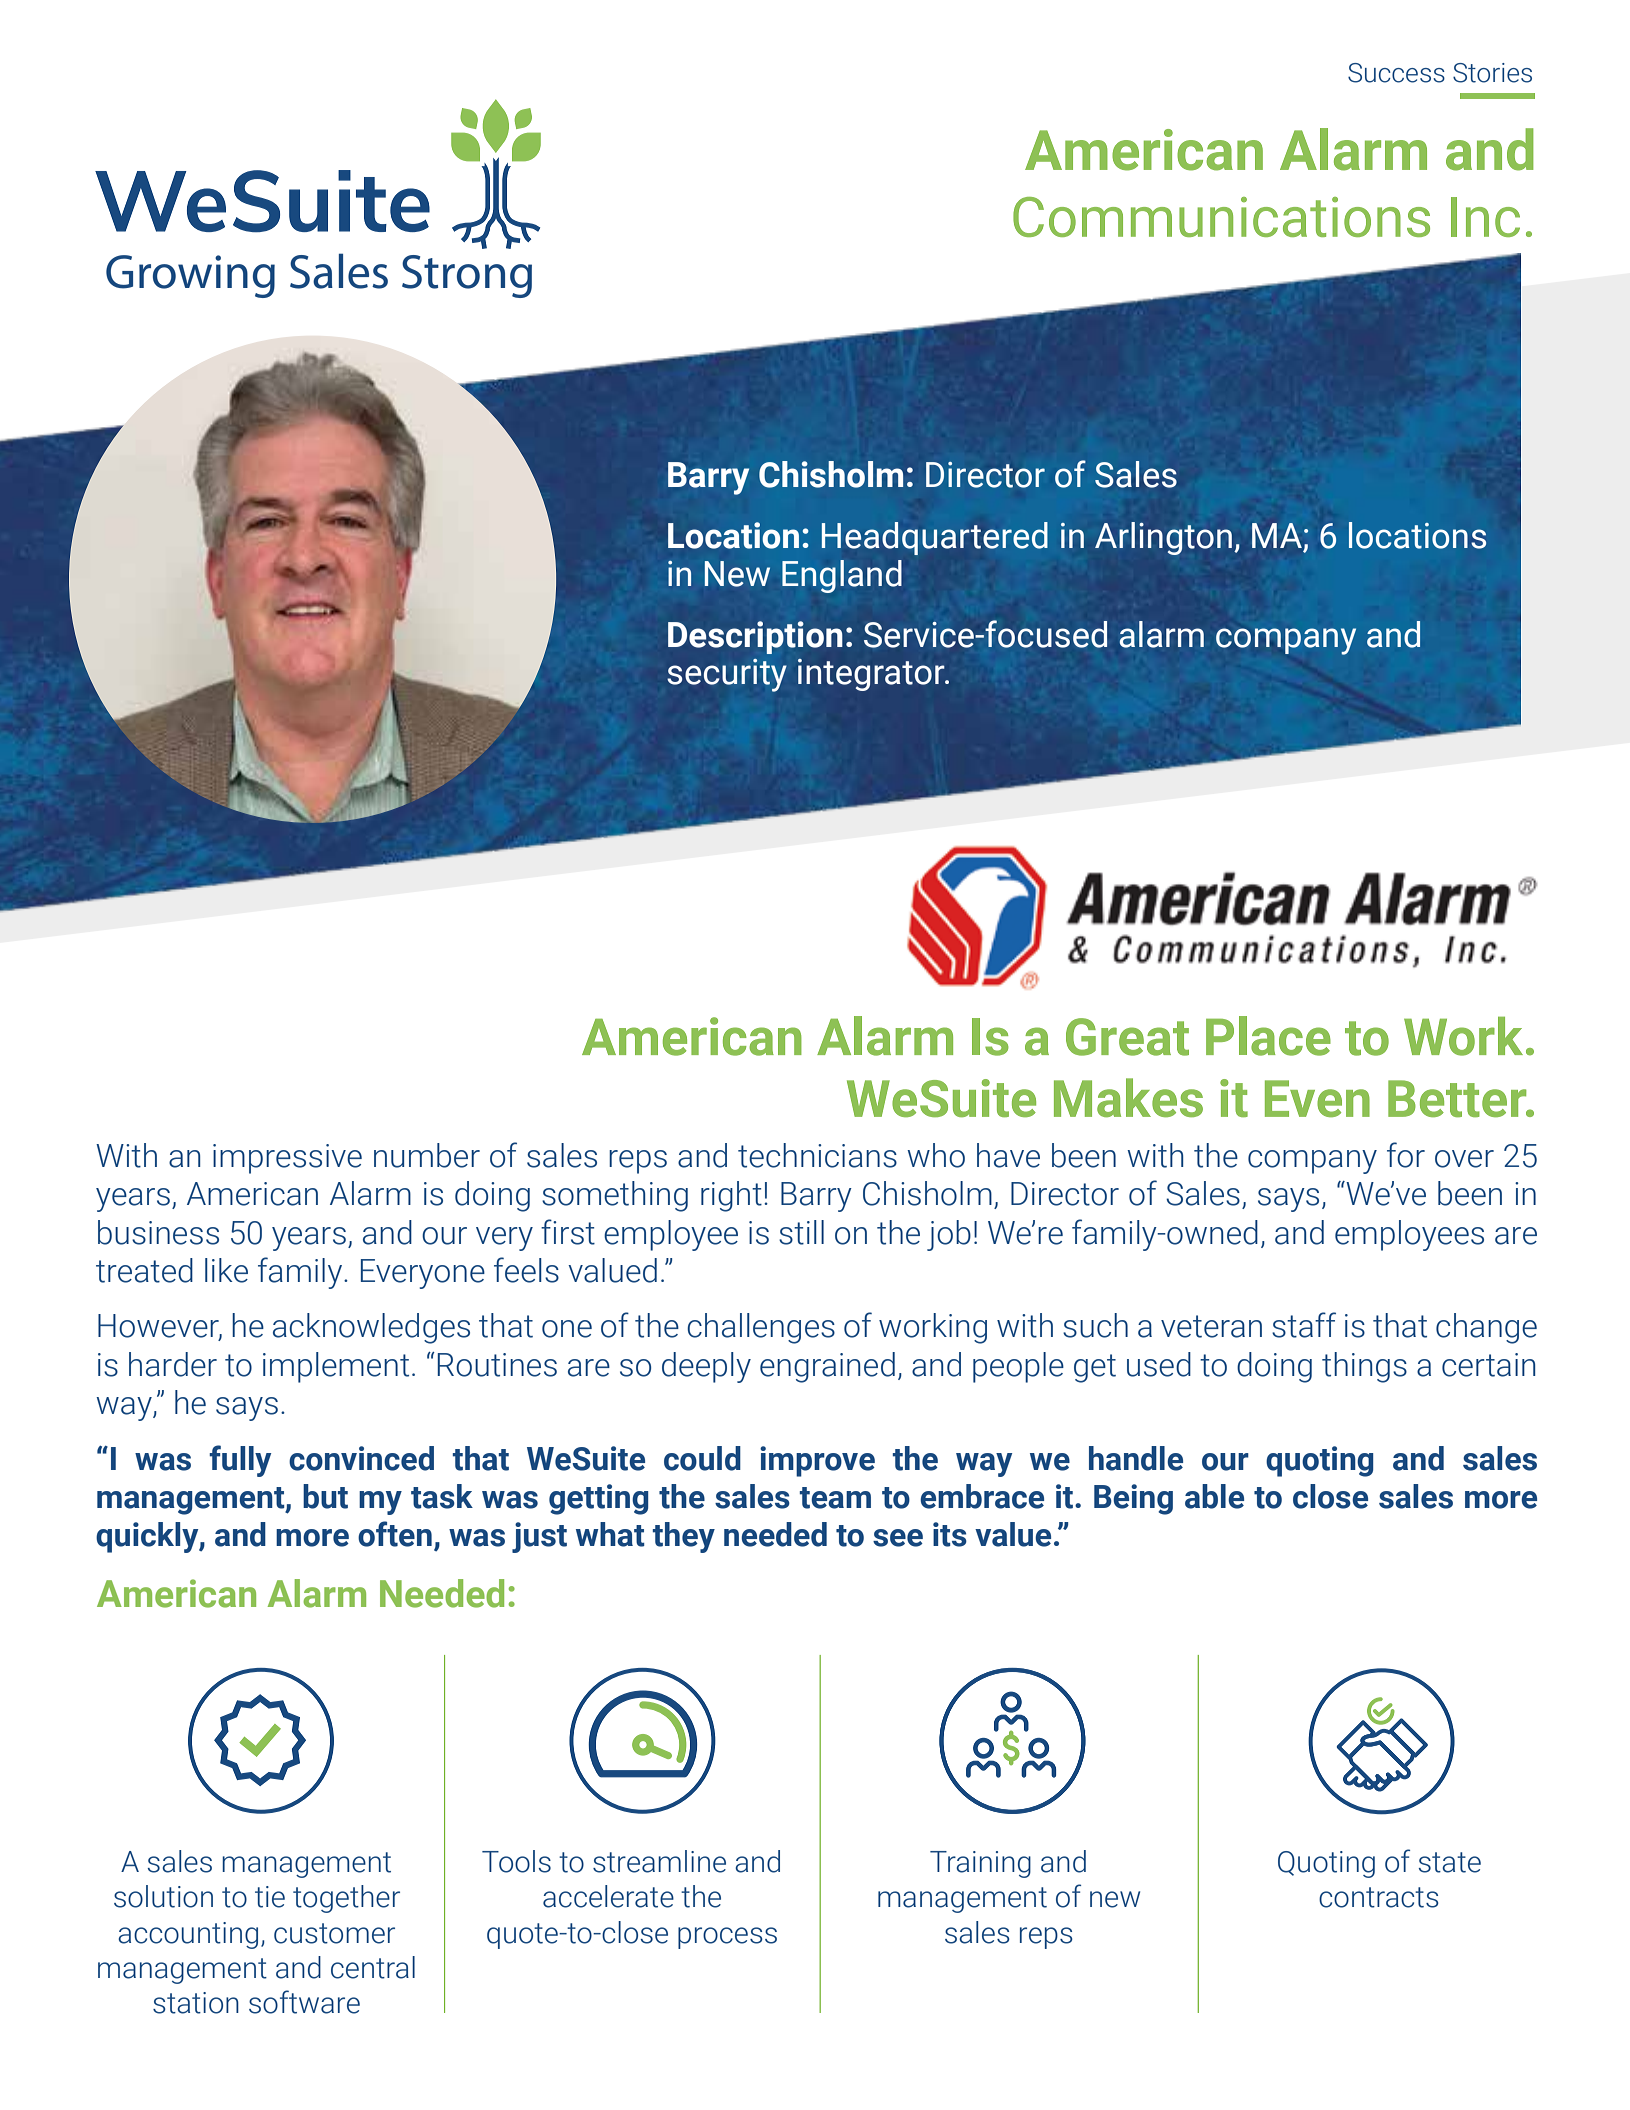 The height and width of the screenshot is (2110, 1630). Describe the element at coordinates (817, 1155) in the screenshot. I see `technicians` at that location.
